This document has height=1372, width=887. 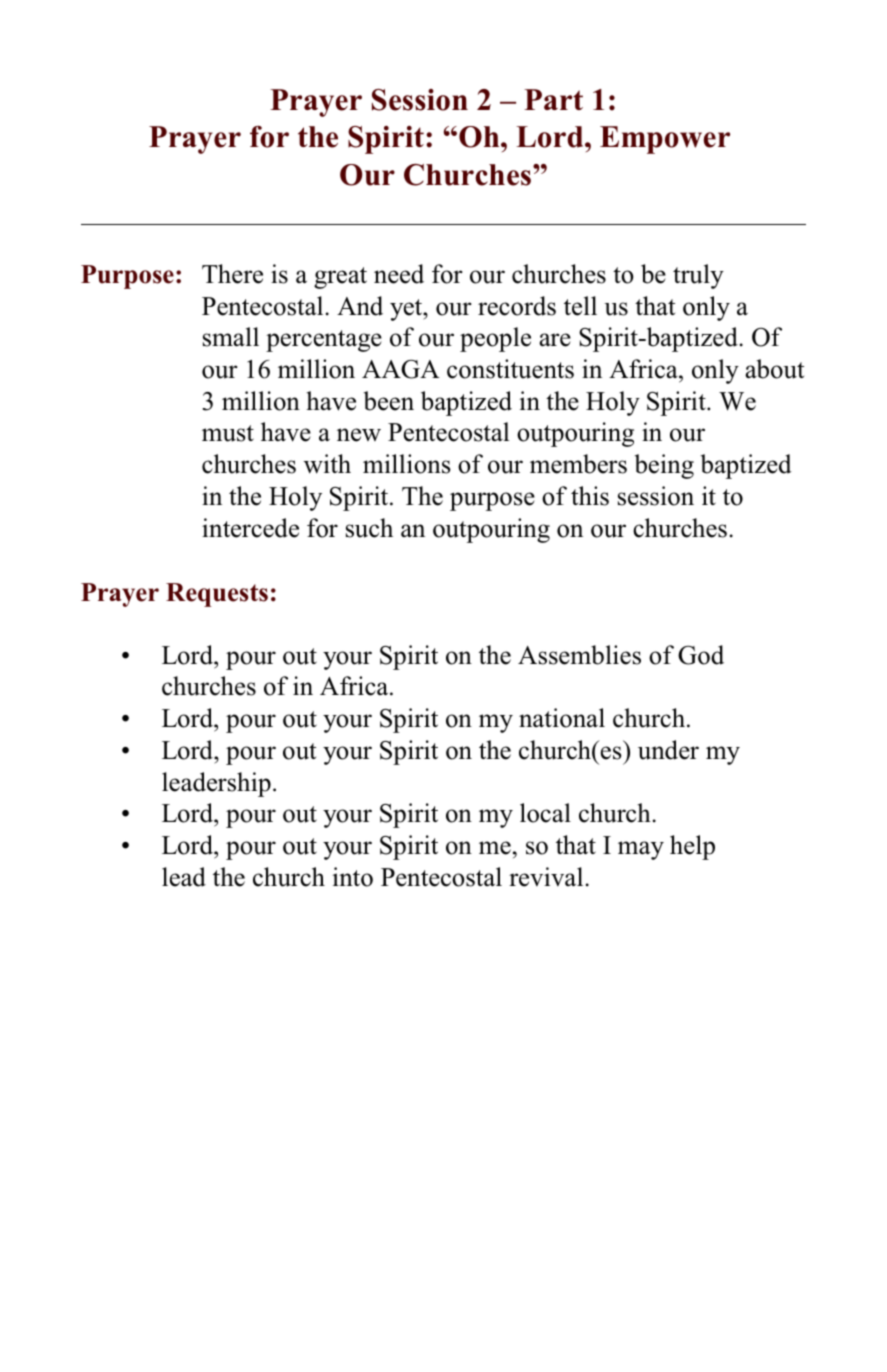 What do you see at coordinates (352, 877) in the document?
I see `into` at bounding box center [352, 877].
